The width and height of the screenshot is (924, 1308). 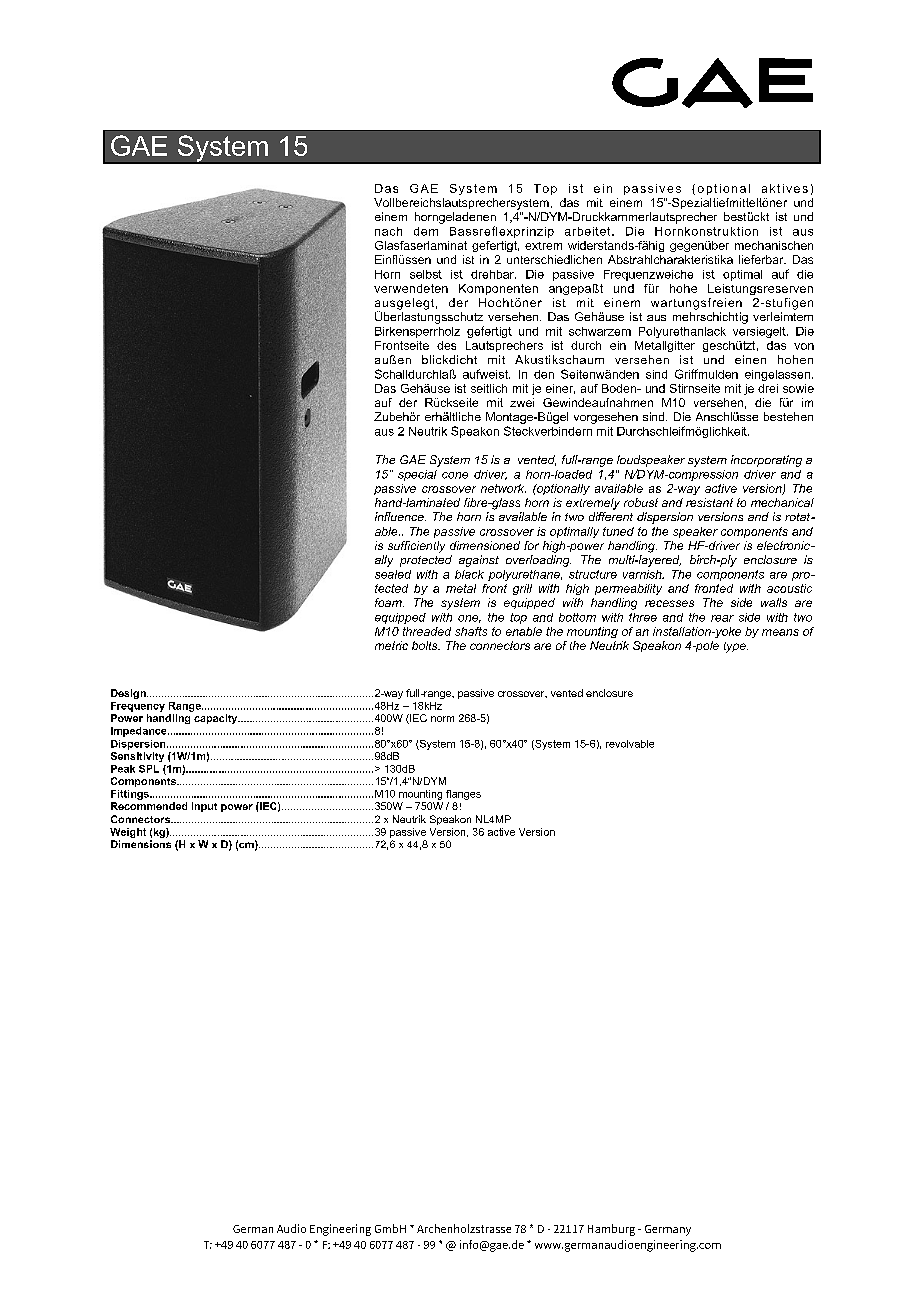 What do you see at coordinates (736, 647) in the screenshot?
I see `type` at bounding box center [736, 647].
